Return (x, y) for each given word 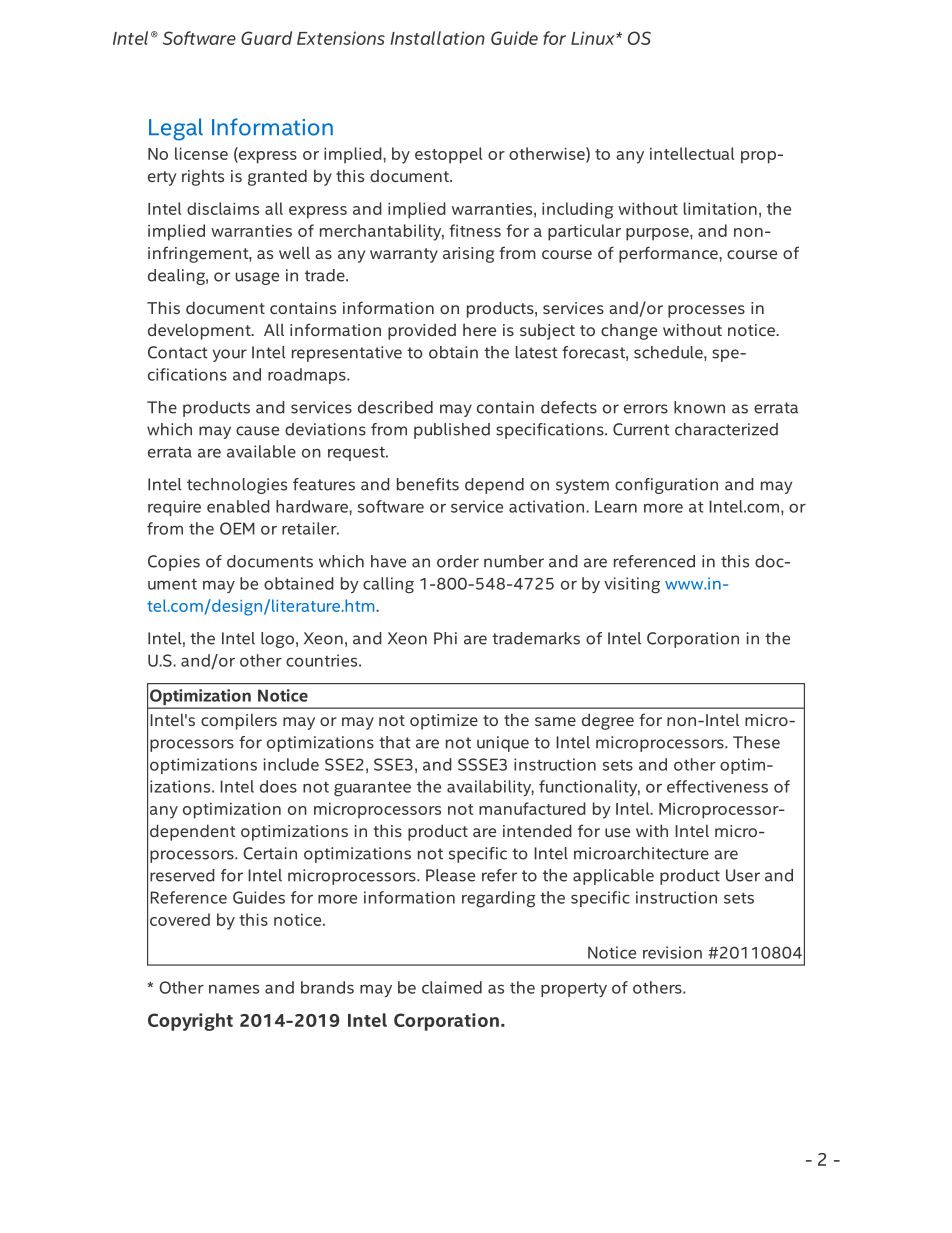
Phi (445, 638)
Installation (437, 38)
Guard (266, 38)
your (229, 355)
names (234, 989)
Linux (594, 38)
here (479, 329)
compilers (239, 721)
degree (608, 721)
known (699, 407)
